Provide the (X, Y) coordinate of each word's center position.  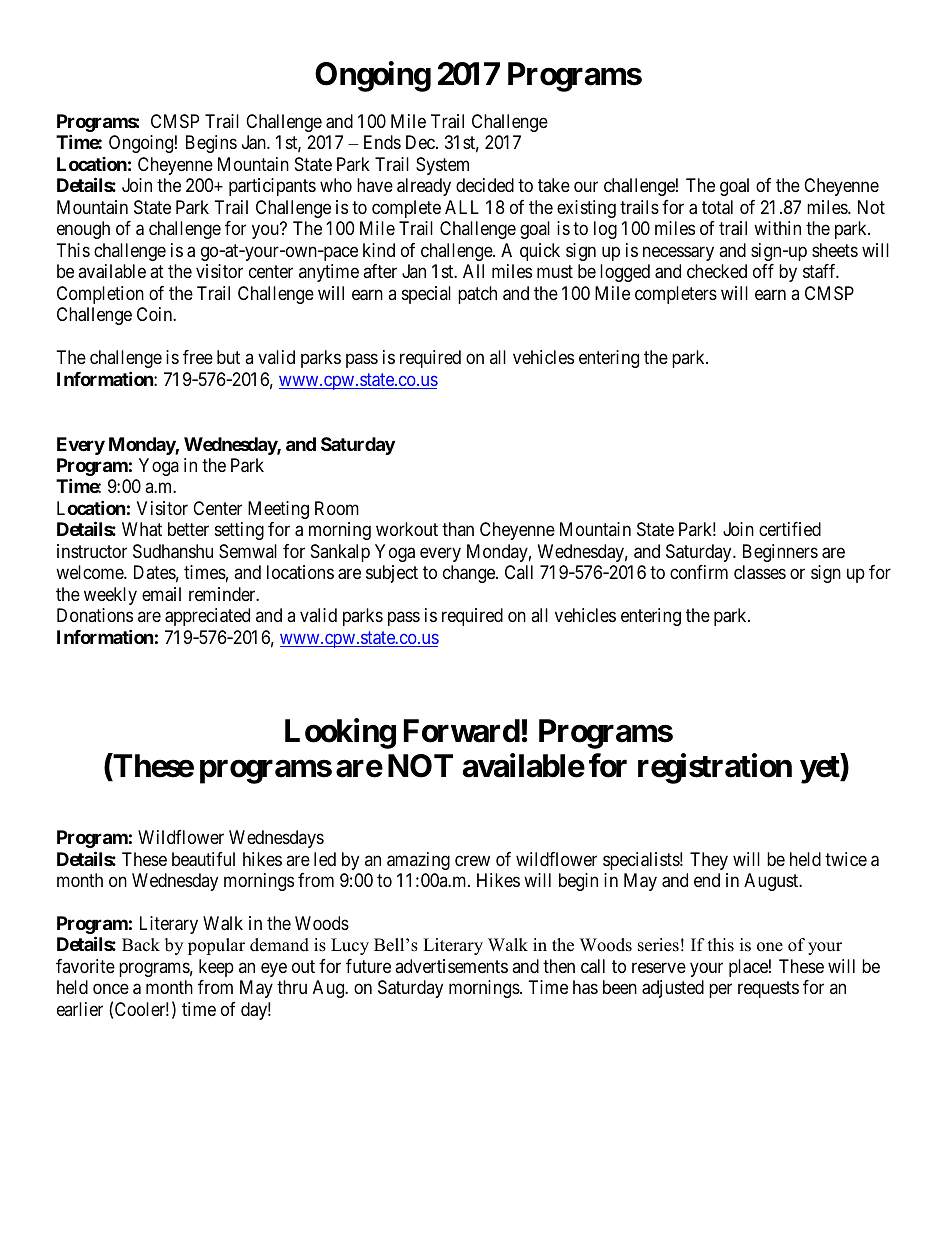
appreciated (207, 617)
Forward (462, 731)
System (442, 166)
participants (272, 187)
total (717, 207)
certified (790, 529)
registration (715, 769)
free (198, 357)
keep (216, 968)
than (458, 529)
